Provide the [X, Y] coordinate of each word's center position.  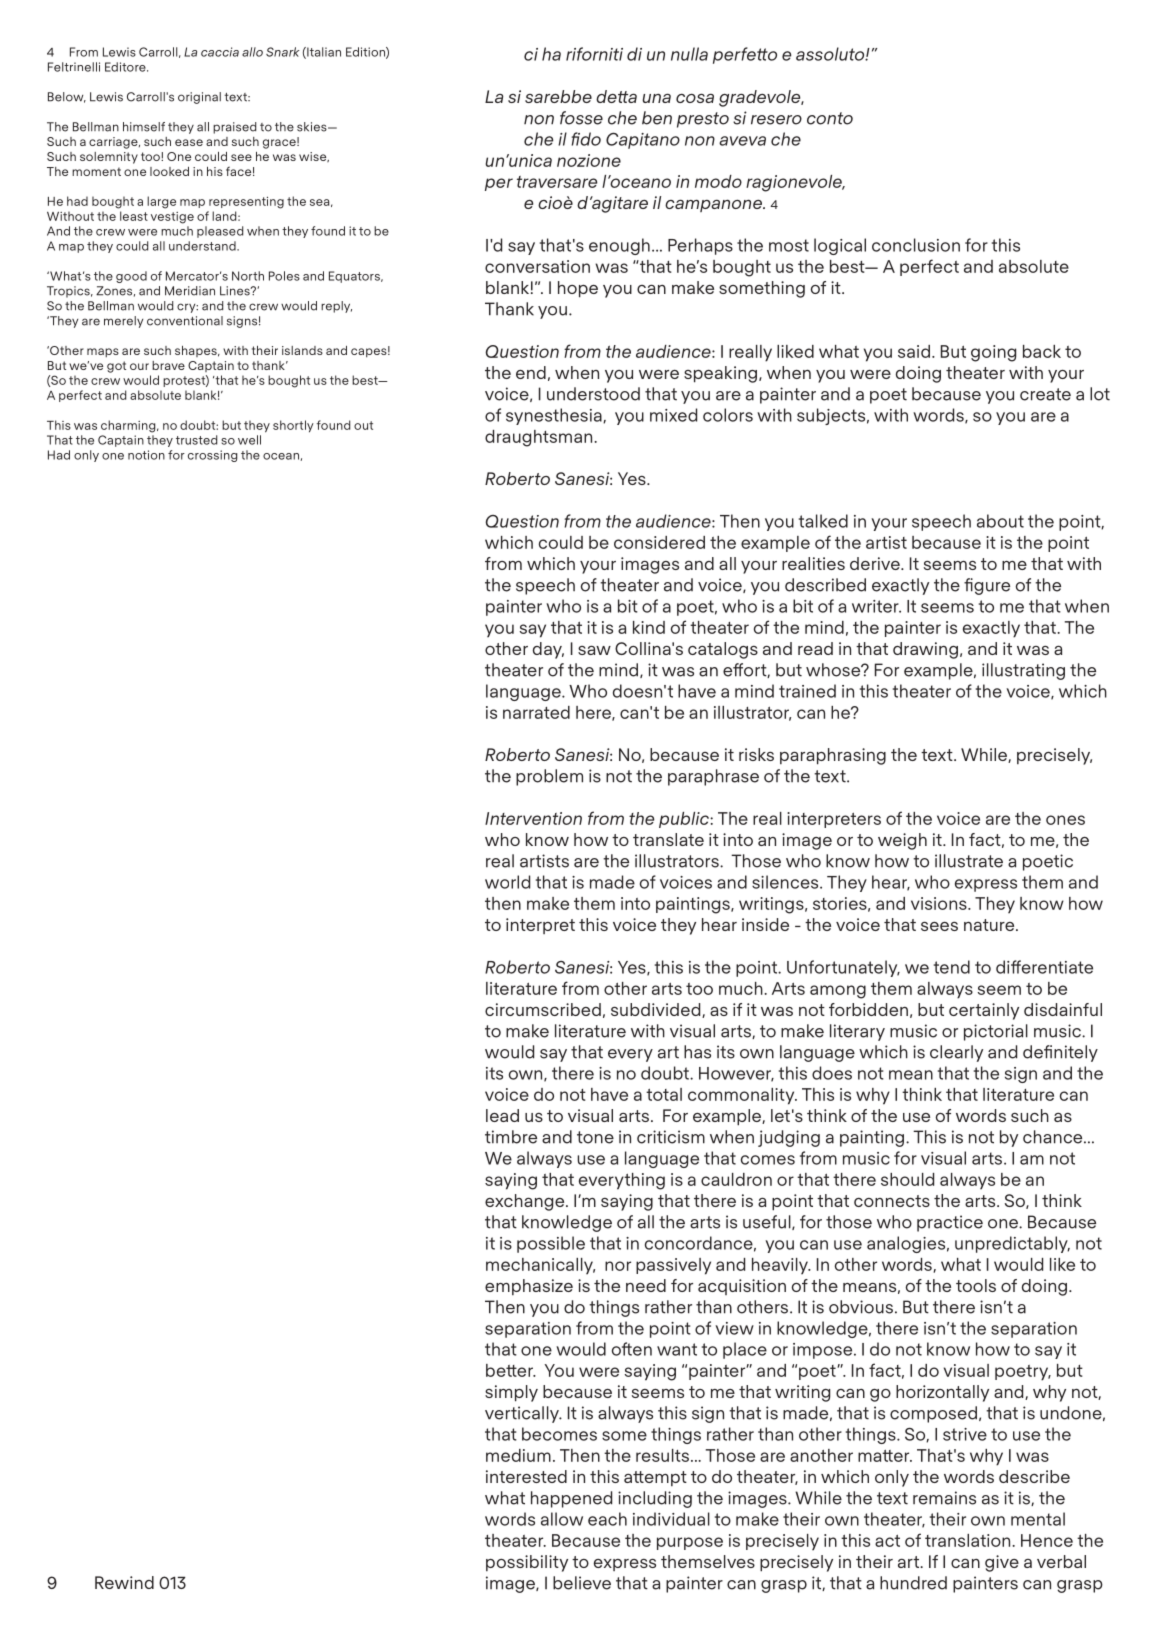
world [507, 882]
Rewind [124, 1582]
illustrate [969, 861]
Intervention [533, 818]
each [607, 1519]
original [199, 98]
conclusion [916, 245]
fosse [581, 118]
